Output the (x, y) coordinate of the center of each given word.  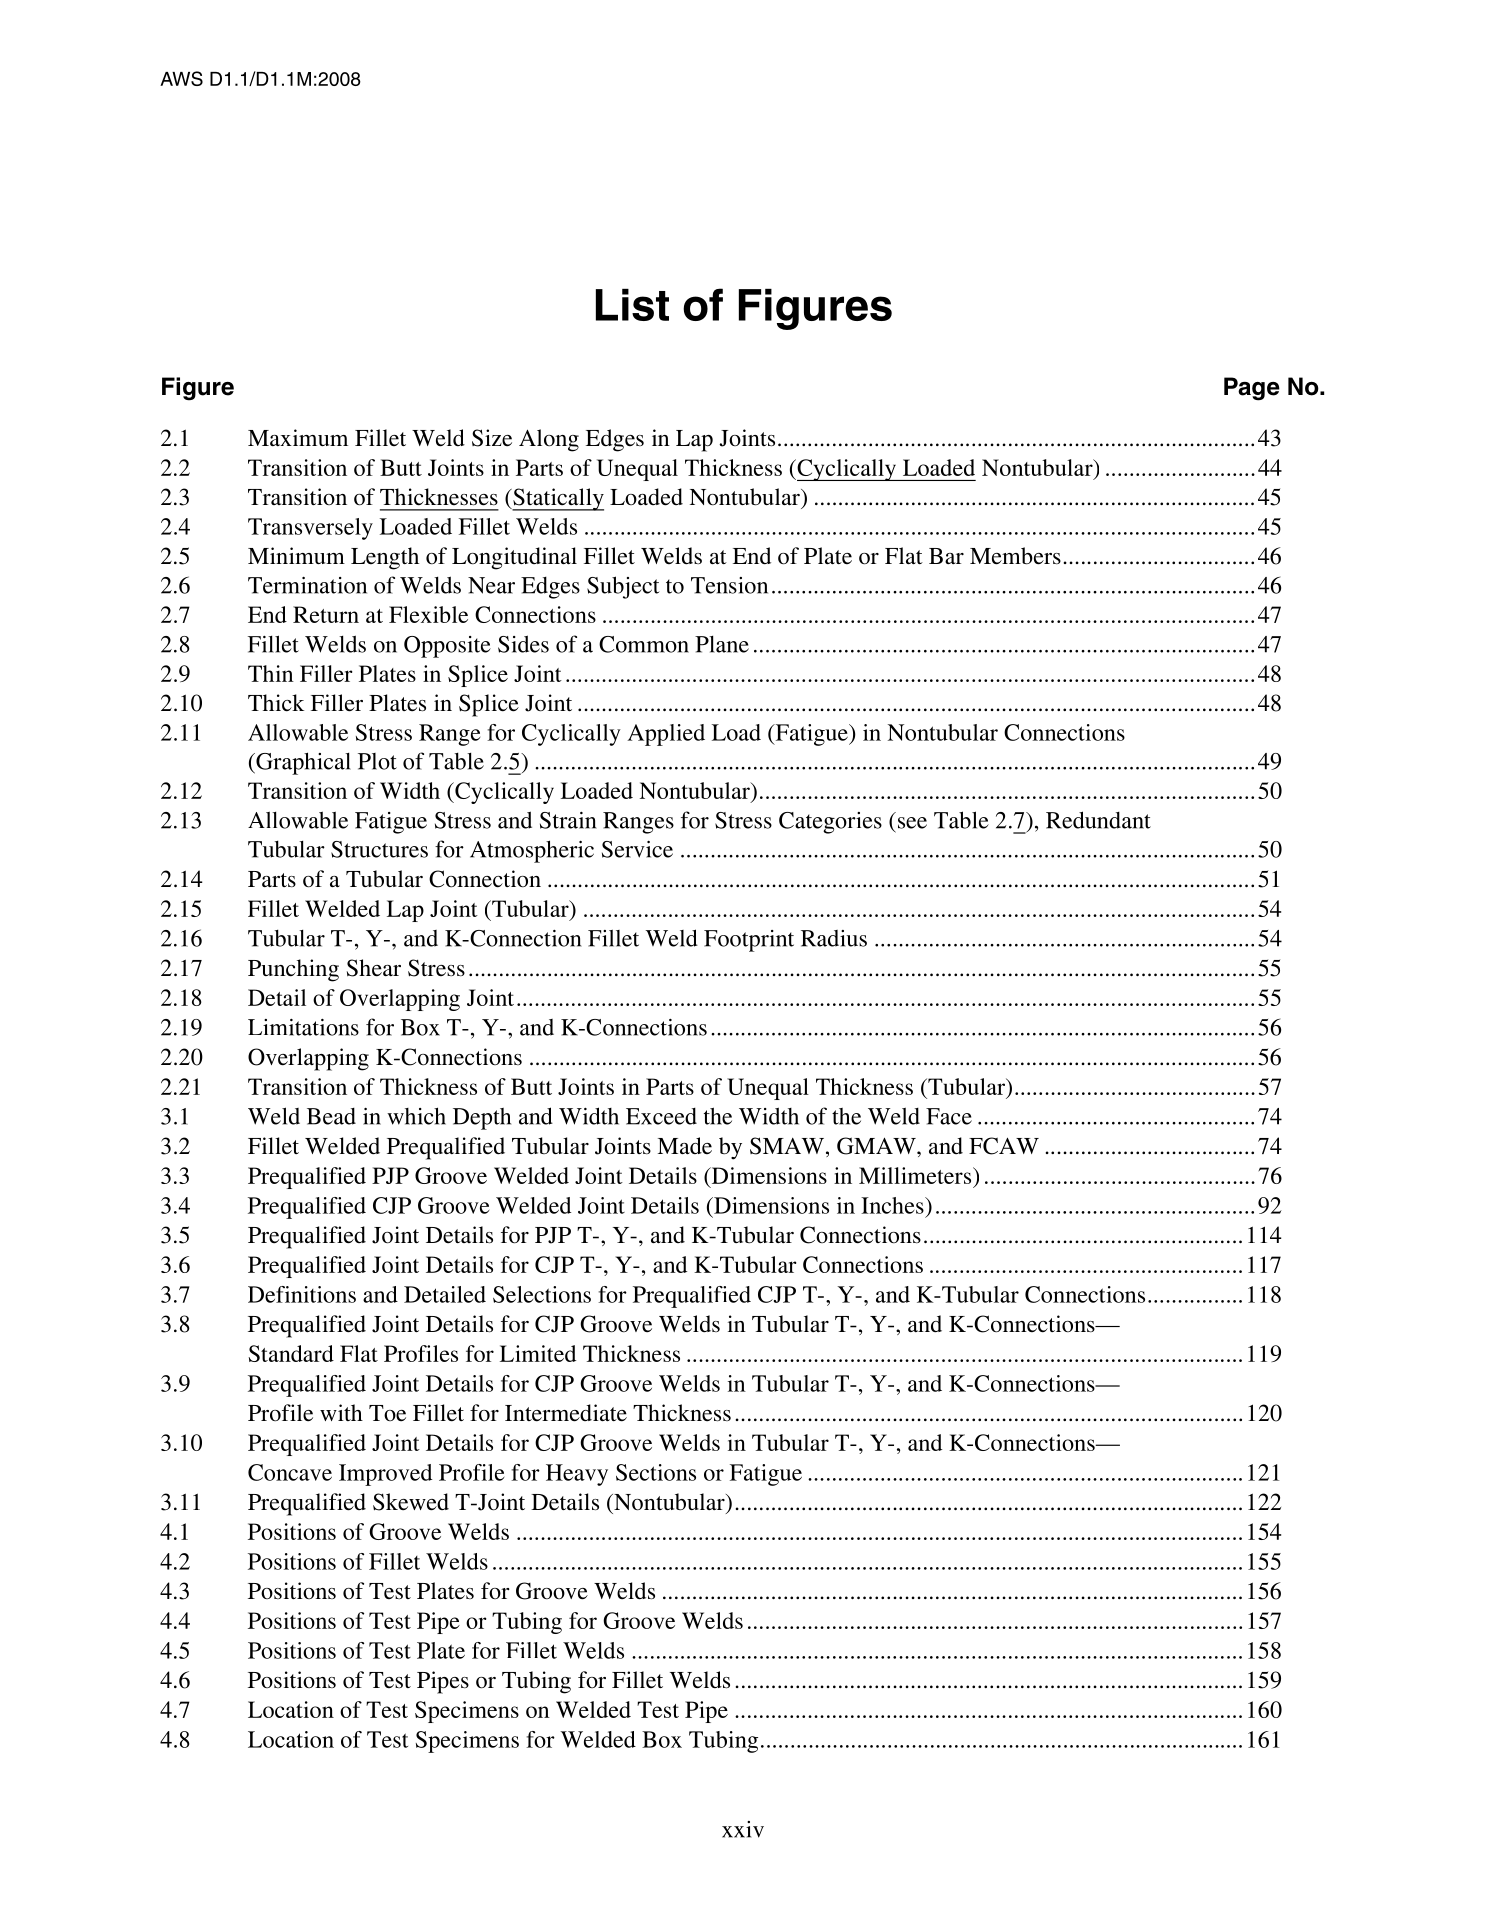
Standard (291, 1353)
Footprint (749, 941)
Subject (623, 587)
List (632, 305)
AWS (181, 78)
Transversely (310, 529)
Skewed (411, 1502)
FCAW (1004, 1146)
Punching (293, 970)
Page (1252, 389)
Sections (656, 1472)
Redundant (1098, 820)
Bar (946, 556)
